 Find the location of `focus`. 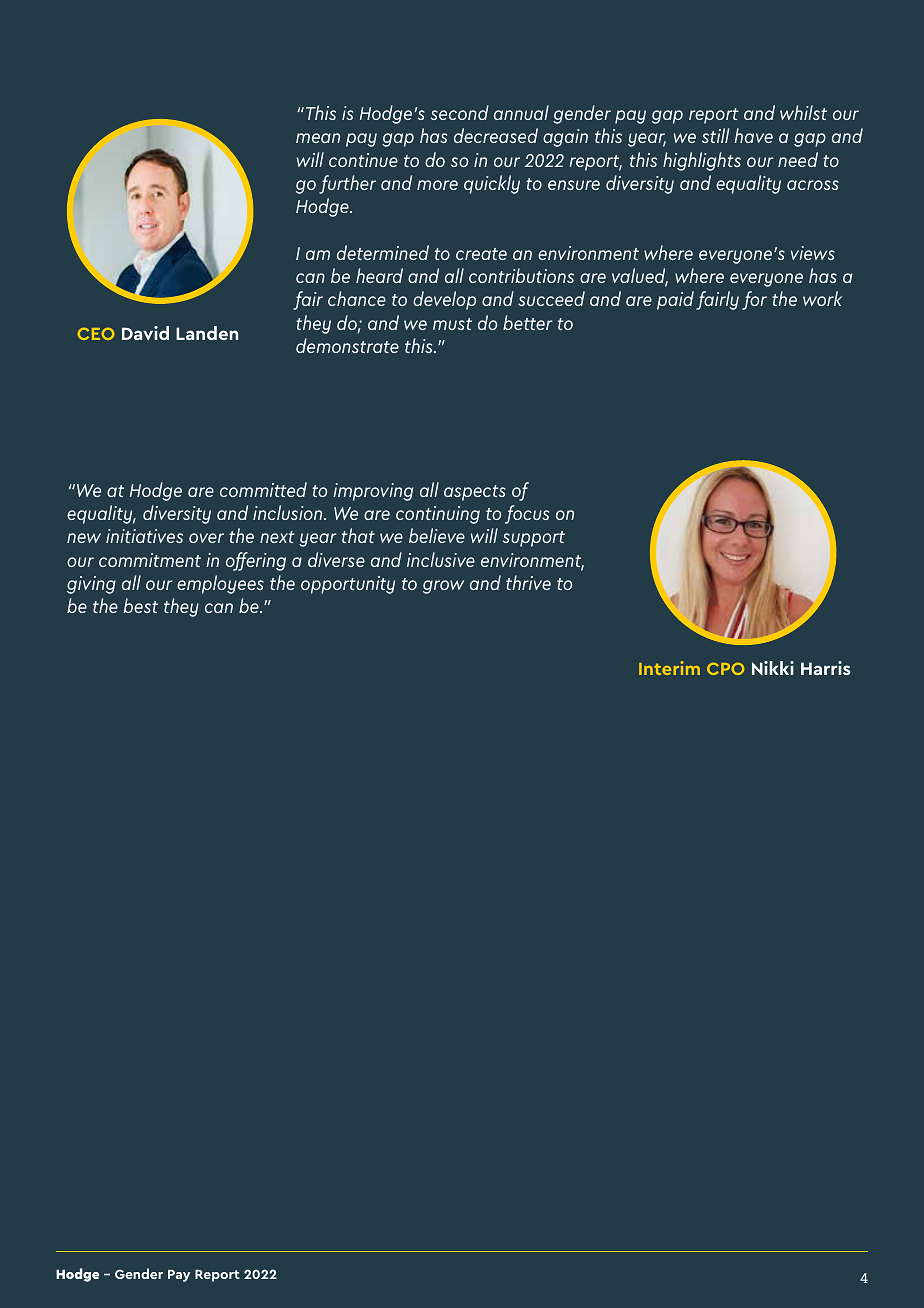

focus is located at coordinates (527, 514).
